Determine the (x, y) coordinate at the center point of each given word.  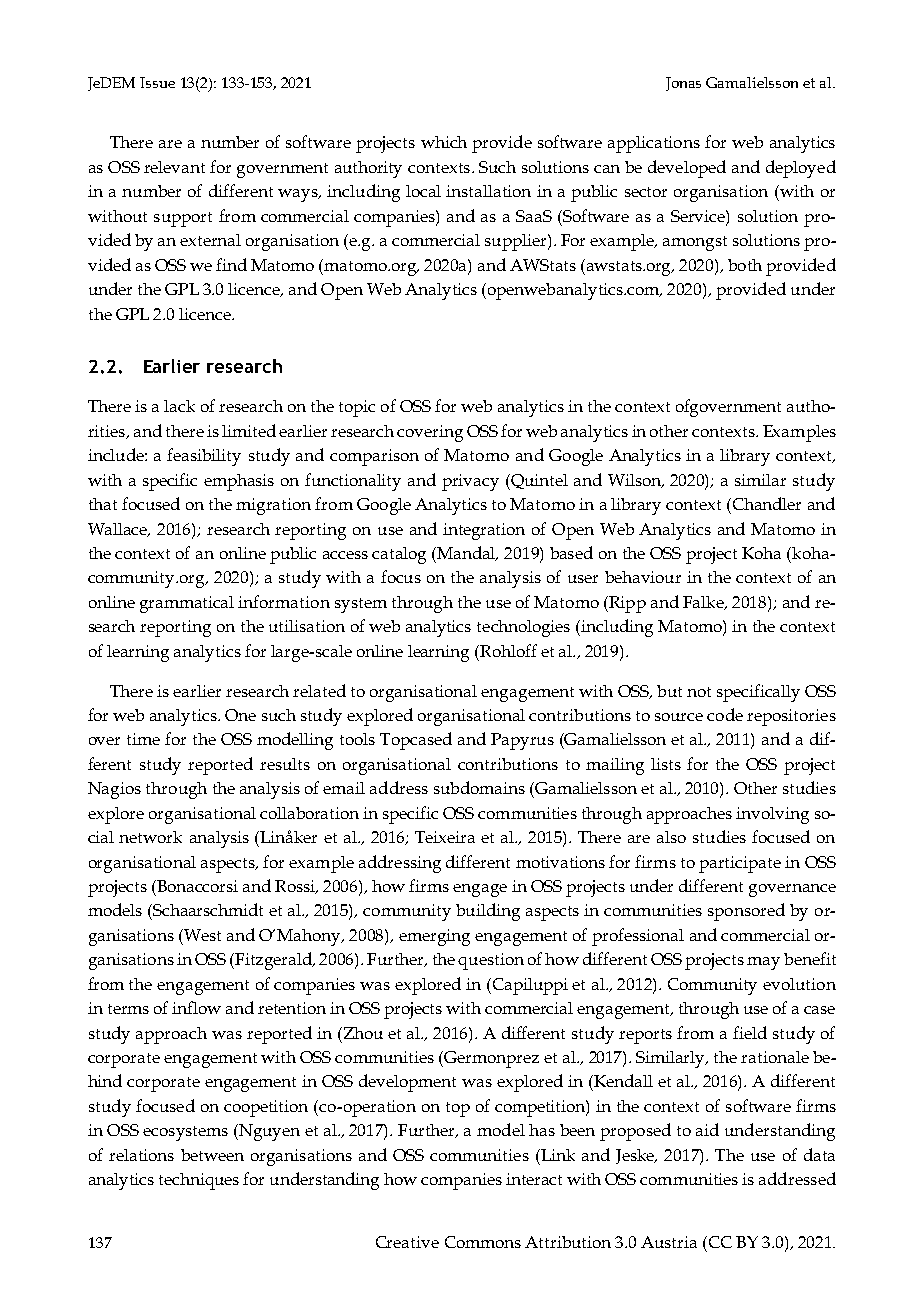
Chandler (765, 503)
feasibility (204, 457)
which (444, 142)
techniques (199, 1181)
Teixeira (445, 837)
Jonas (683, 84)
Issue (157, 82)
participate (740, 864)
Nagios (114, 790)
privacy (470, 482)
